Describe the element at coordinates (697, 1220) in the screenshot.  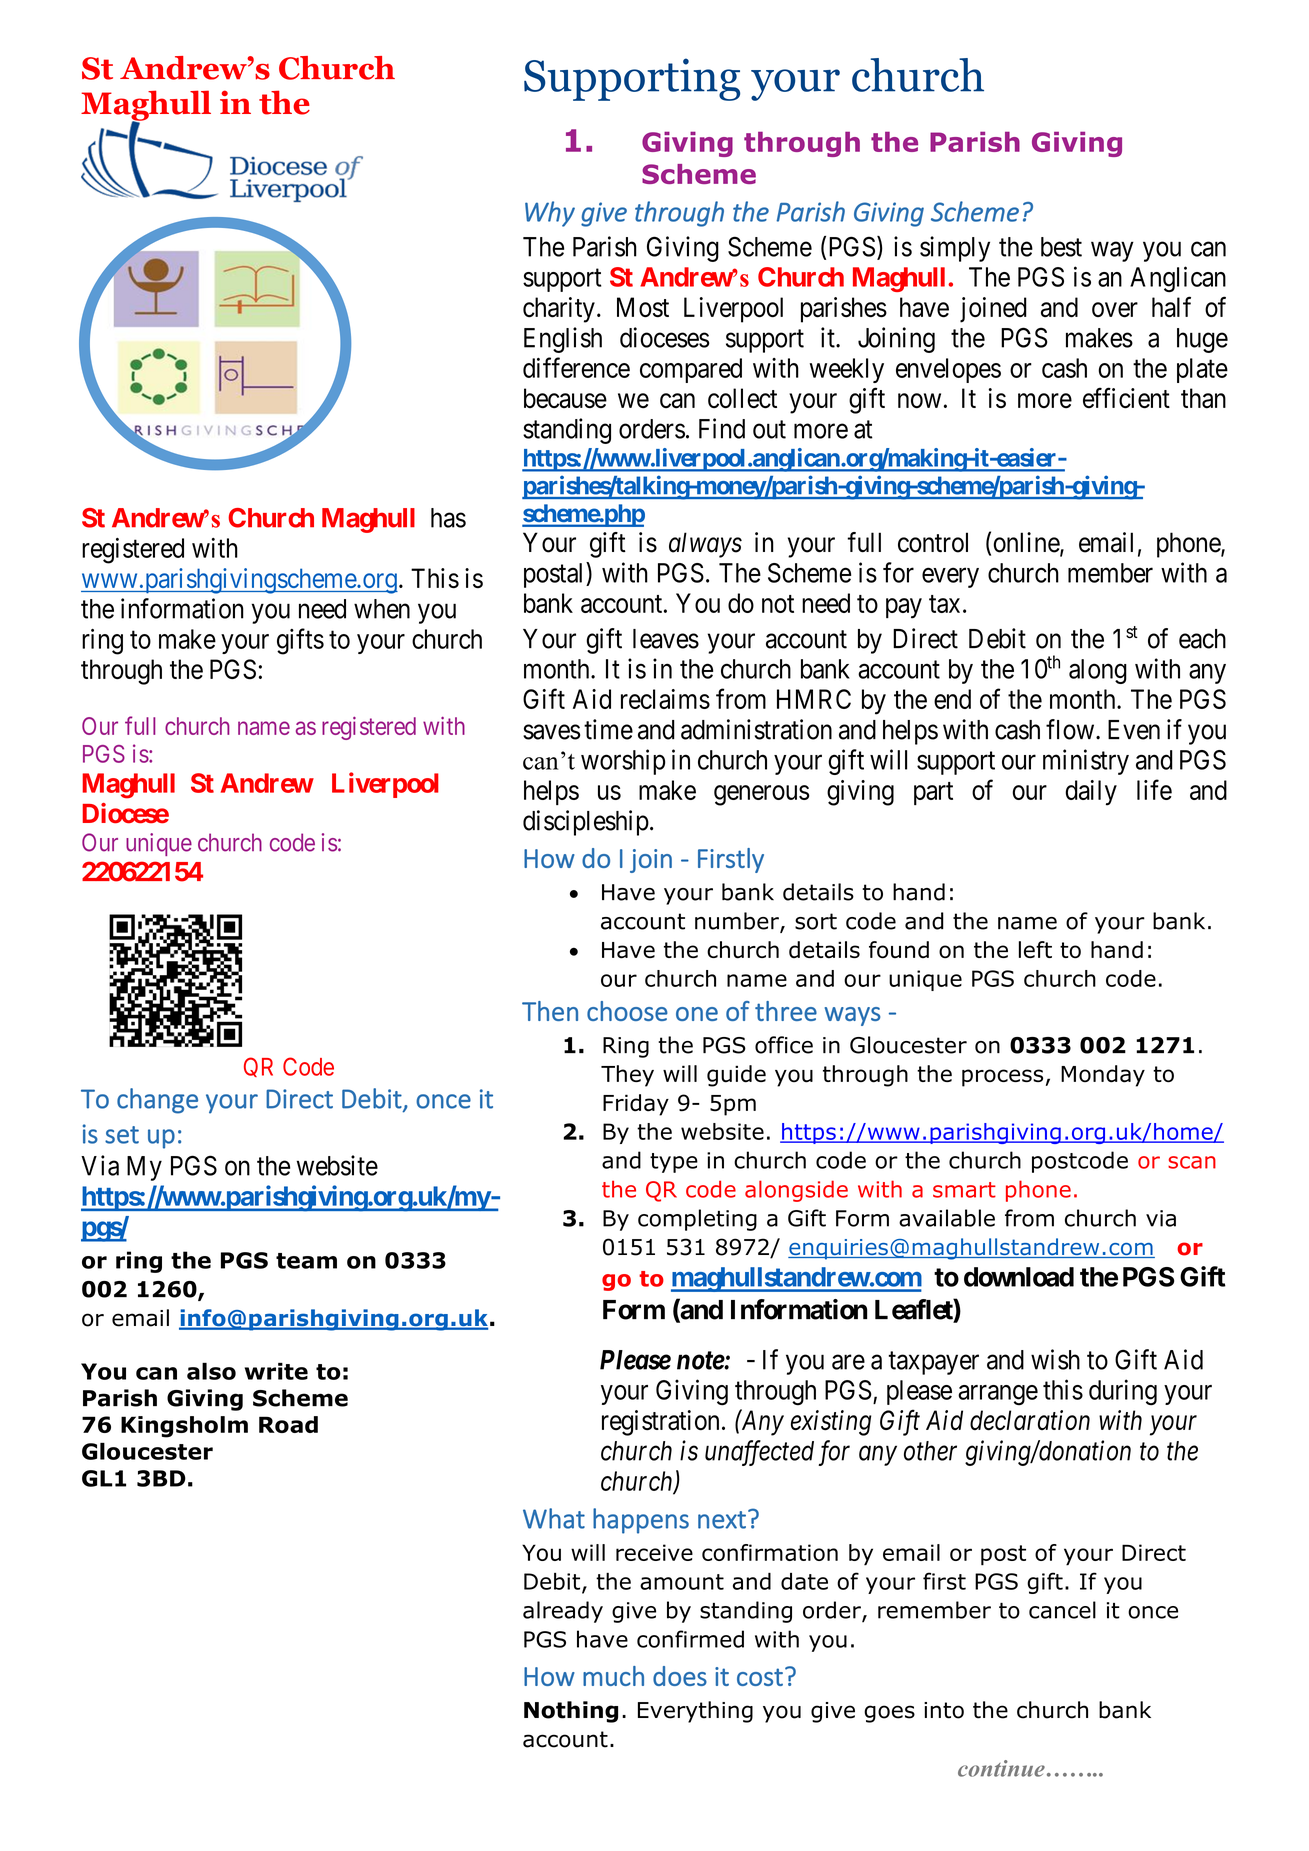
I see `completing` at that location.
